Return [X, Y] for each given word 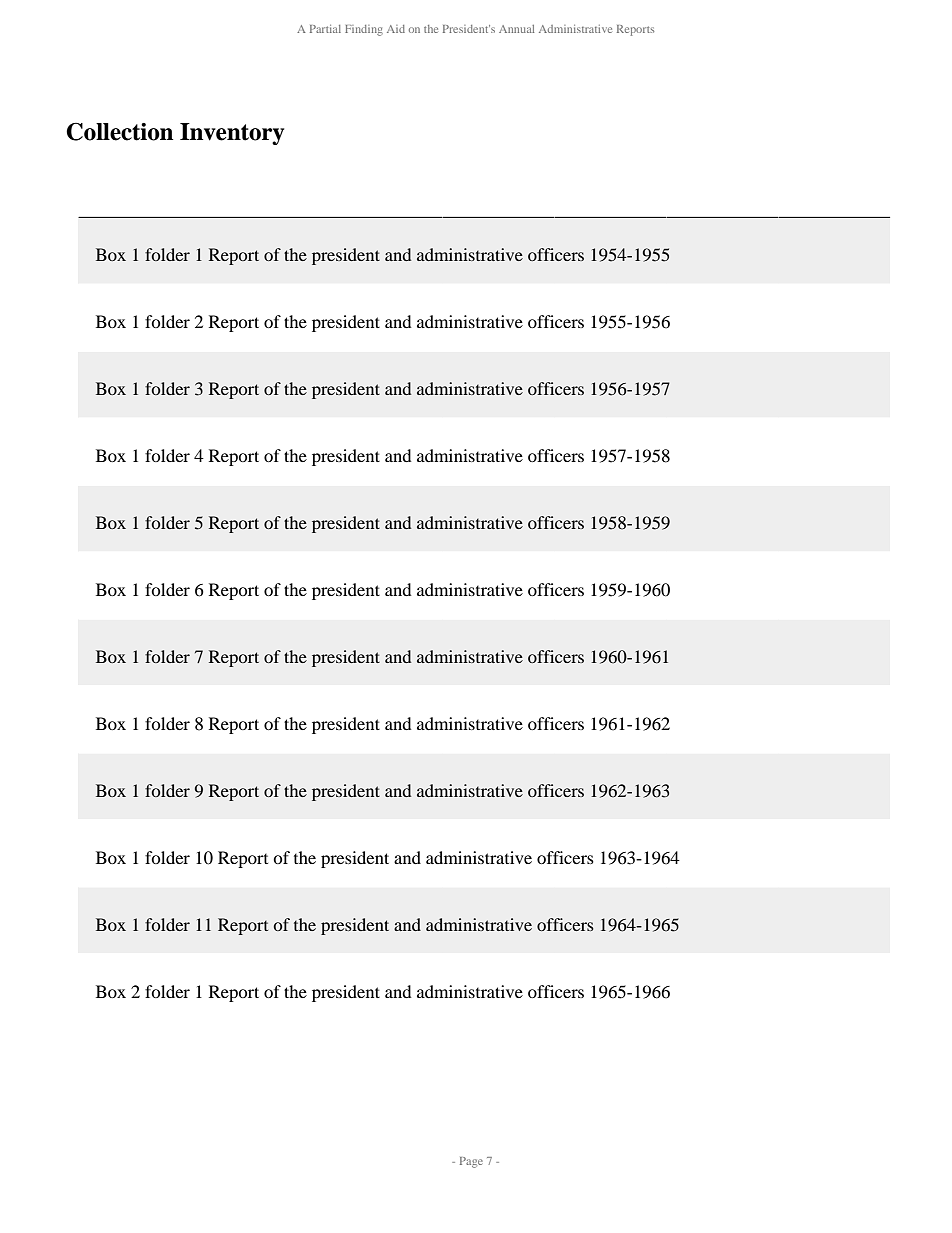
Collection [119, 132]
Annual [516, 29]
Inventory [232, 134]
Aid [396, 29]
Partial [325, 29]
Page [471, 1162]
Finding [364, 30]
